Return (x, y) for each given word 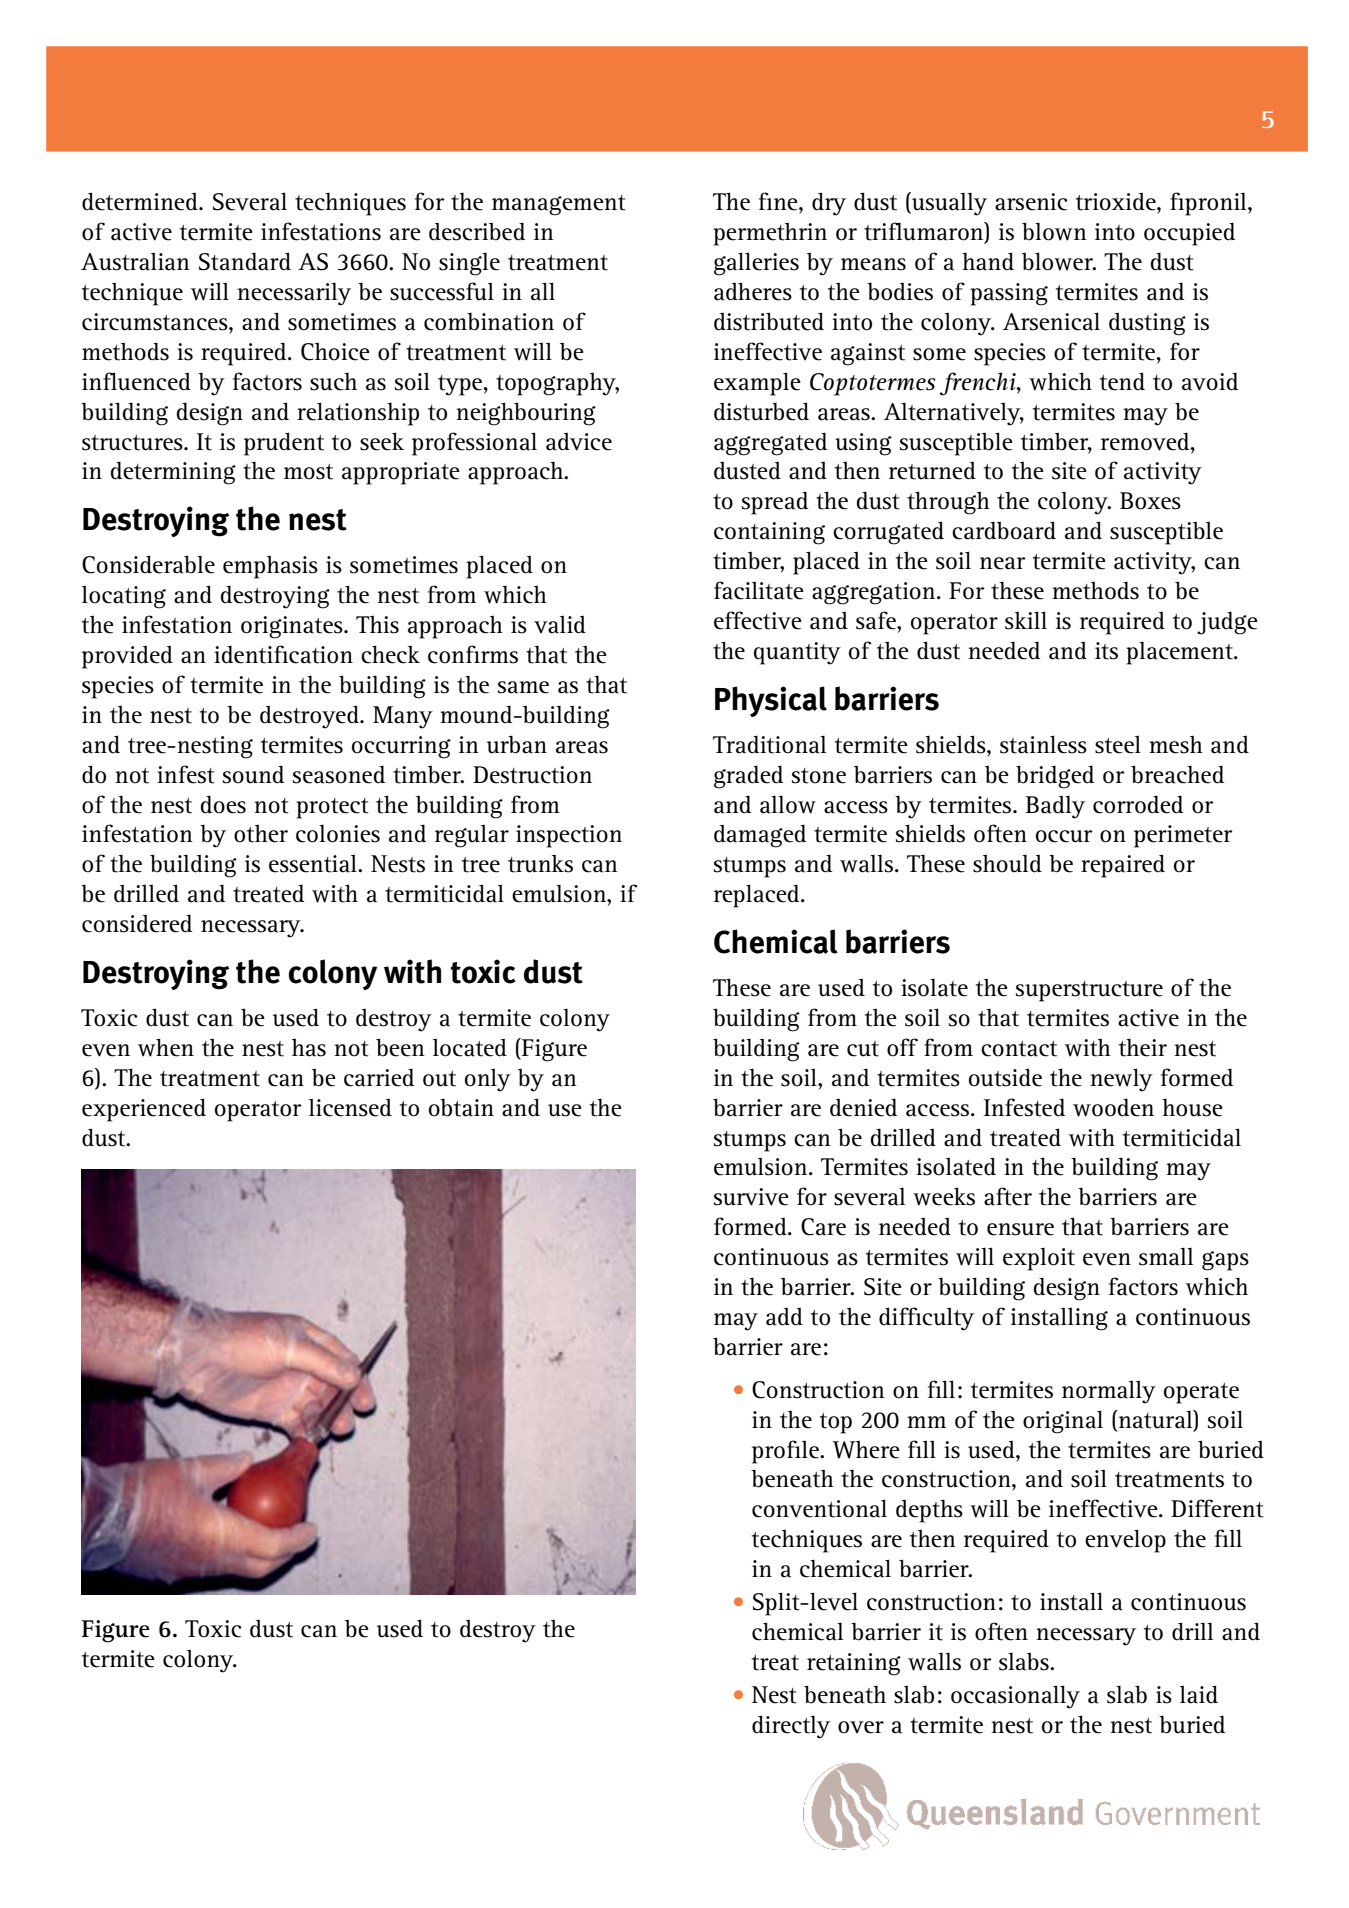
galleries (756, 264)
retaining (854, 1664)
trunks (540, 863)
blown (1054, 231)
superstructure (1089, 991)
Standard (245, 261)
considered (137, 923)
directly (791, 1727)
